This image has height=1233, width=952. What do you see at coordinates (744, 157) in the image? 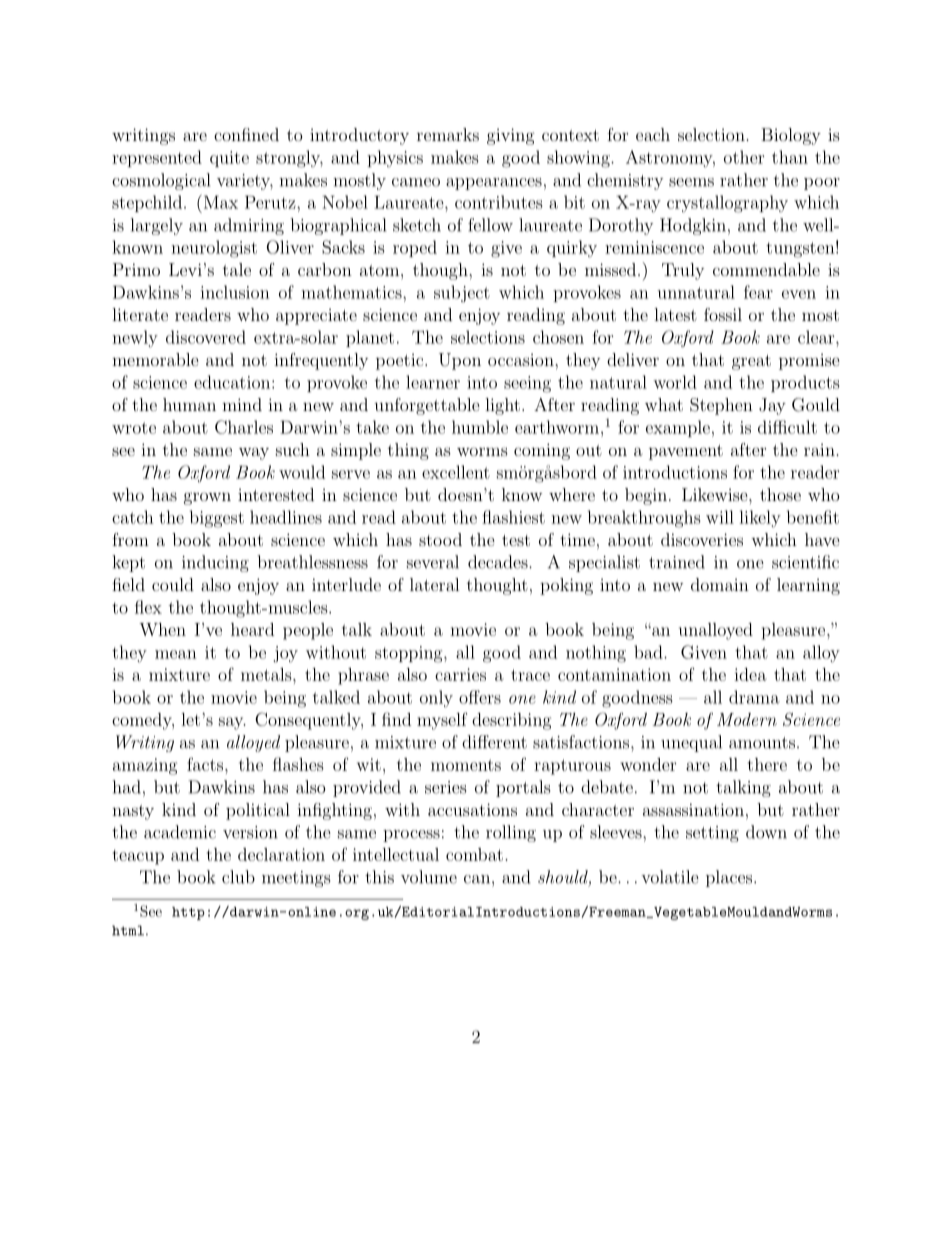
I see `other` at bounding box center [744, 157].
